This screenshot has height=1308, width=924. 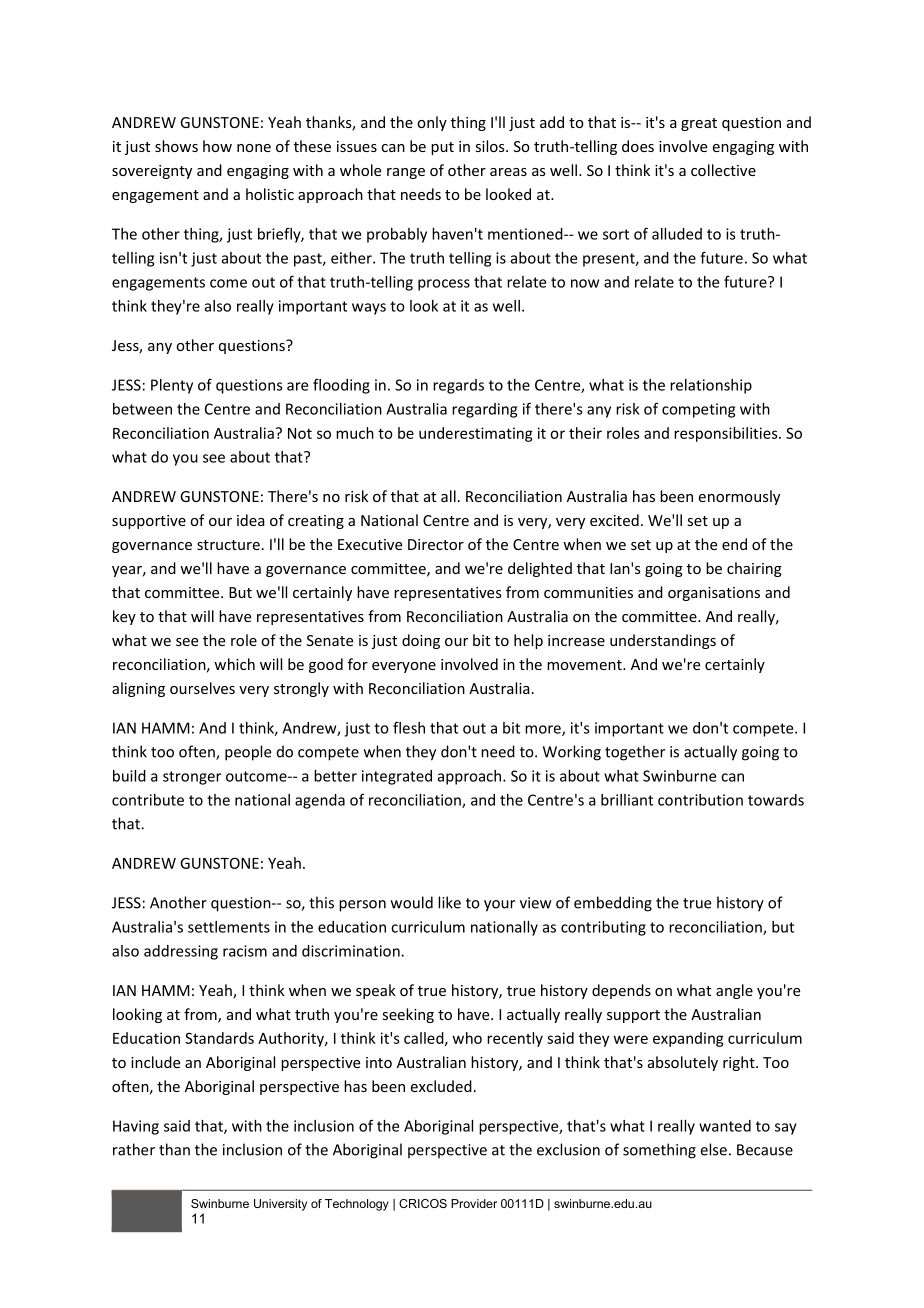 What do you see at coordinates (700, 800) in the screenshot?
I see `contribution` at bounding box center [700, 800].
